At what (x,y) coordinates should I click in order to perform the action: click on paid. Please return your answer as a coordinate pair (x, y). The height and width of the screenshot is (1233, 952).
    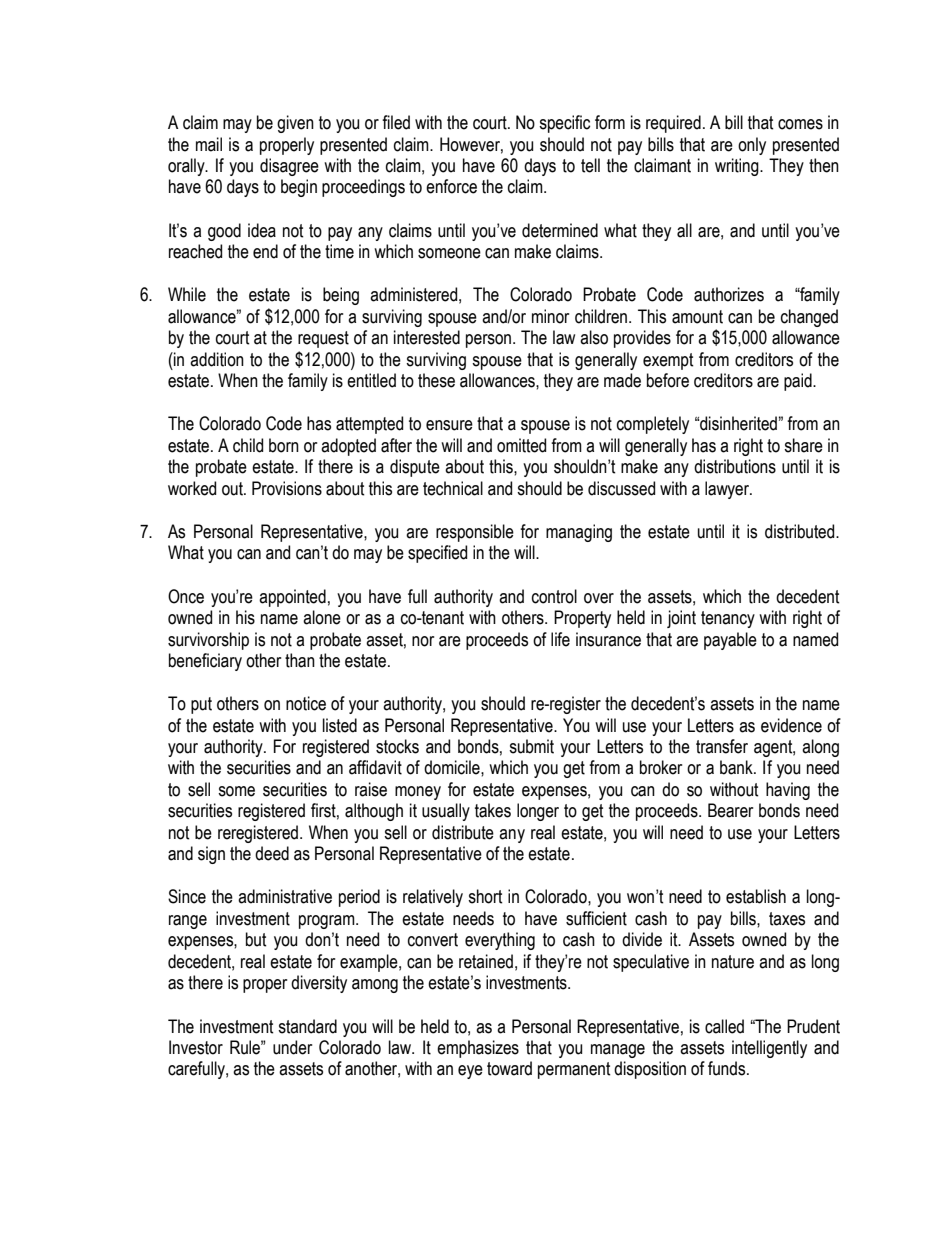
    Looking at the image, I should click on (799, 382).
